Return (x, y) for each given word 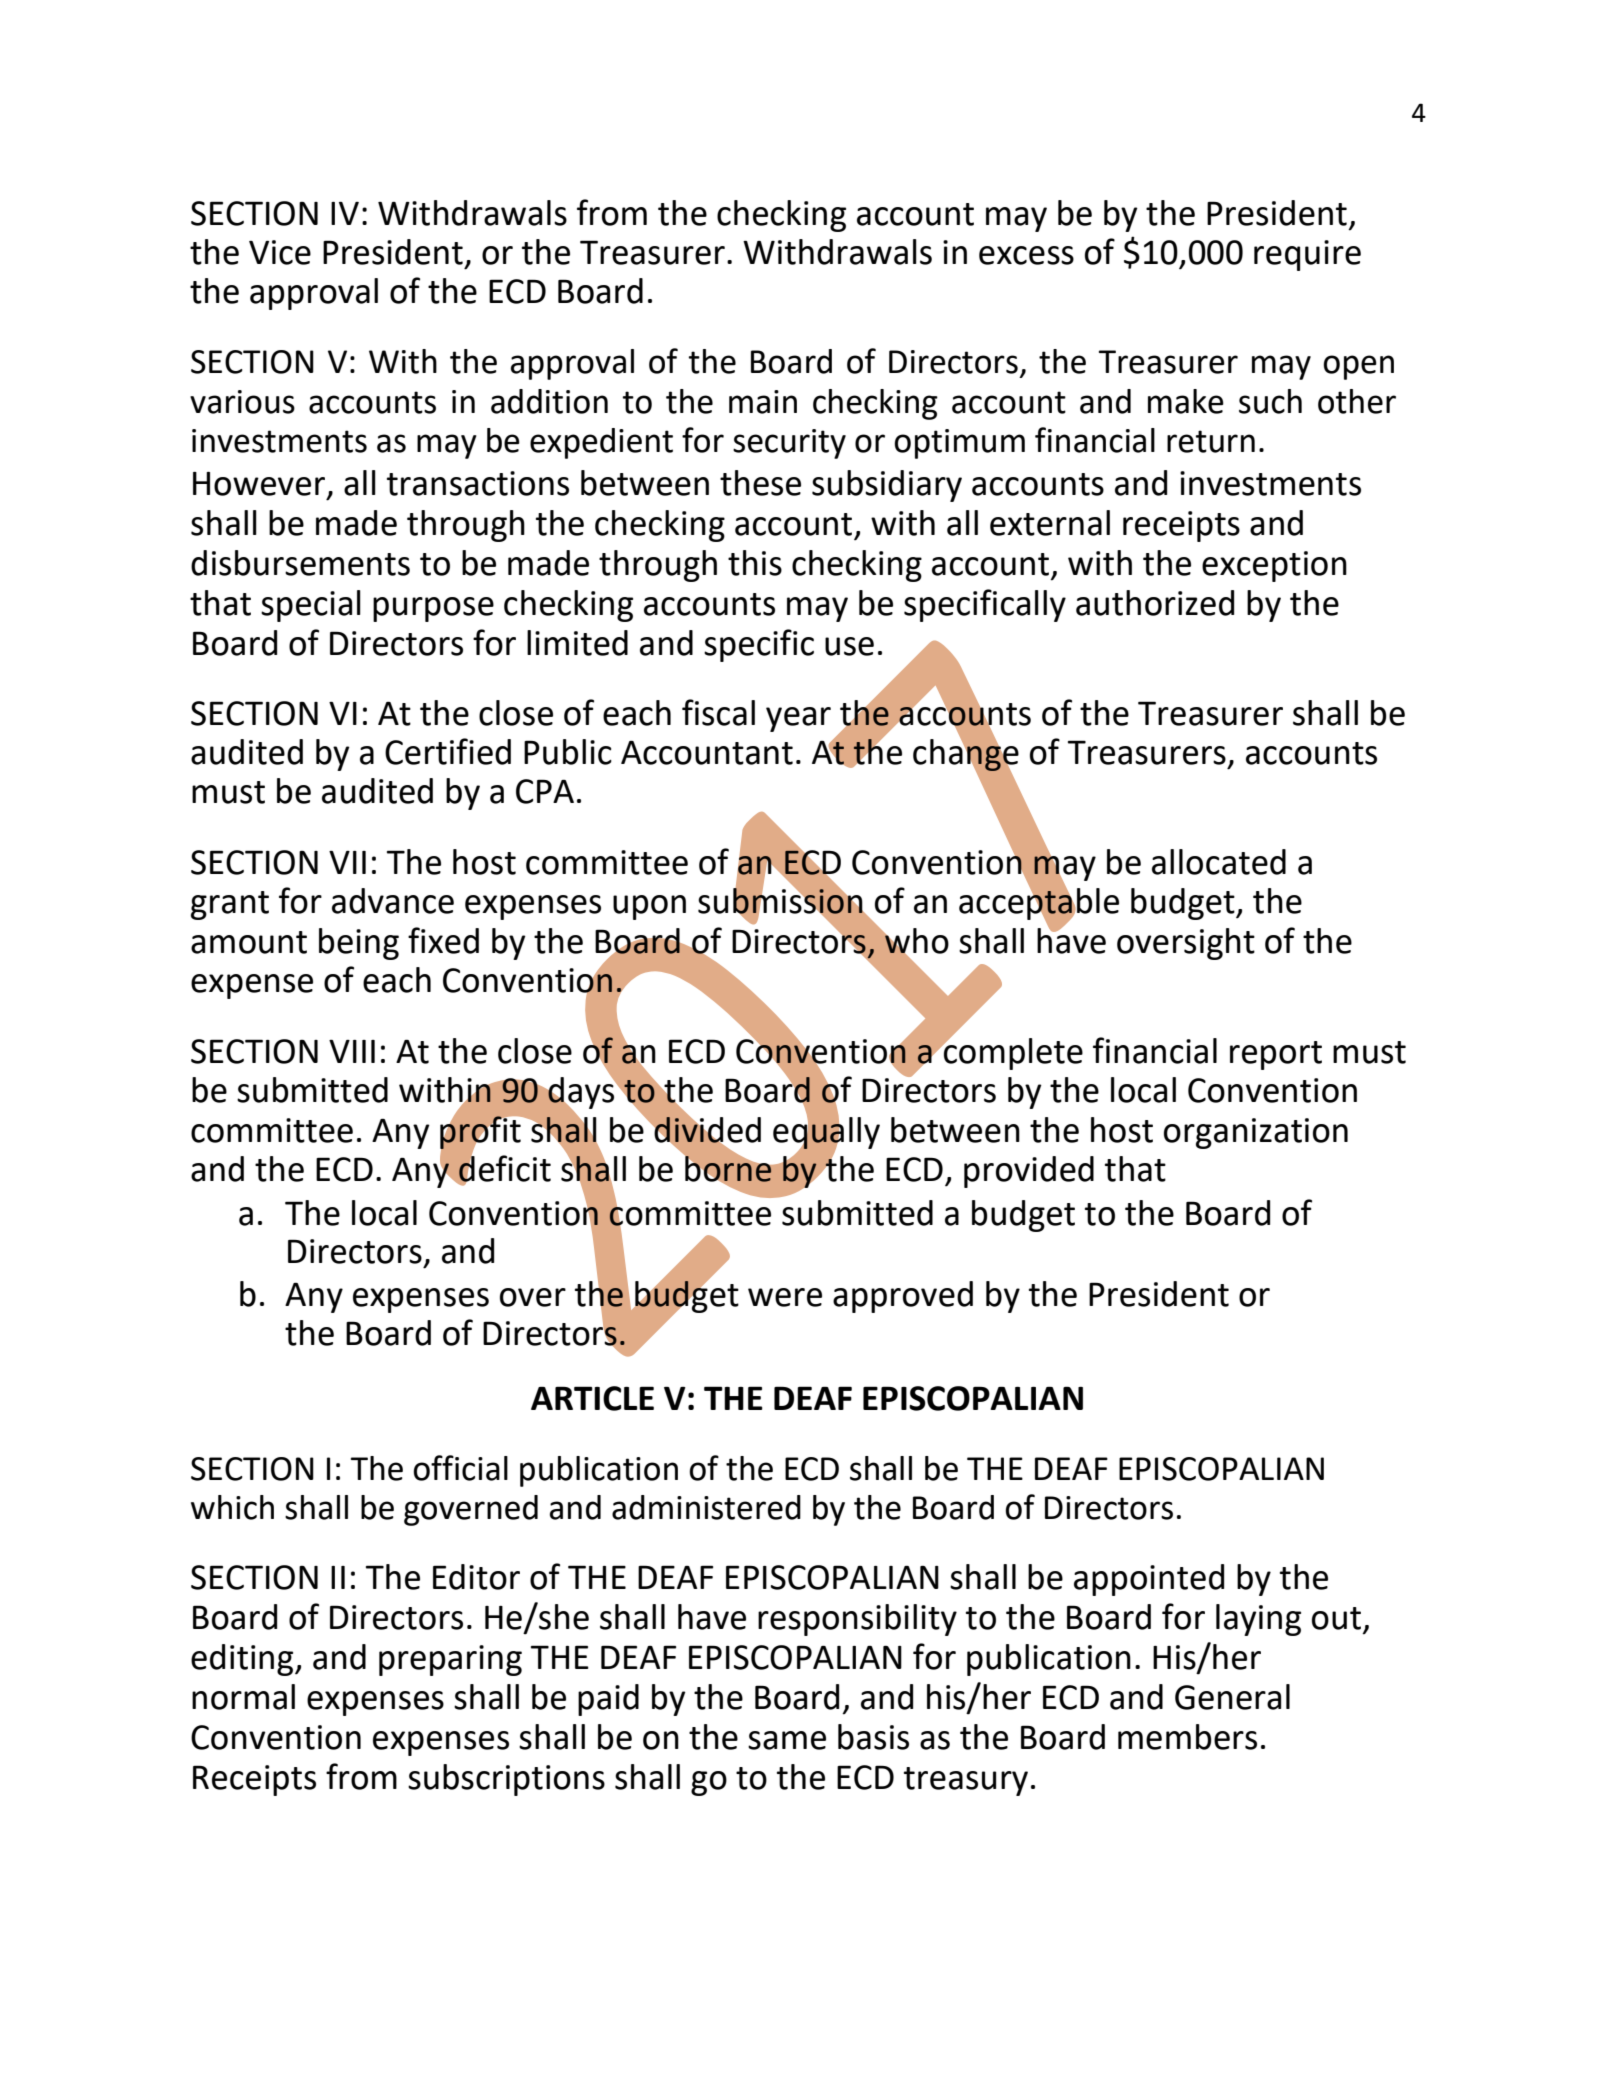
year (798, 719)
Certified (448, 751)
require (1307, 255)
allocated (1219, 862)
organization (1256, 1133)
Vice (280, 252)
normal (243, 1697)
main (763, 402)
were (785, 1297)
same (787, 1740)
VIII (352, 1051)
